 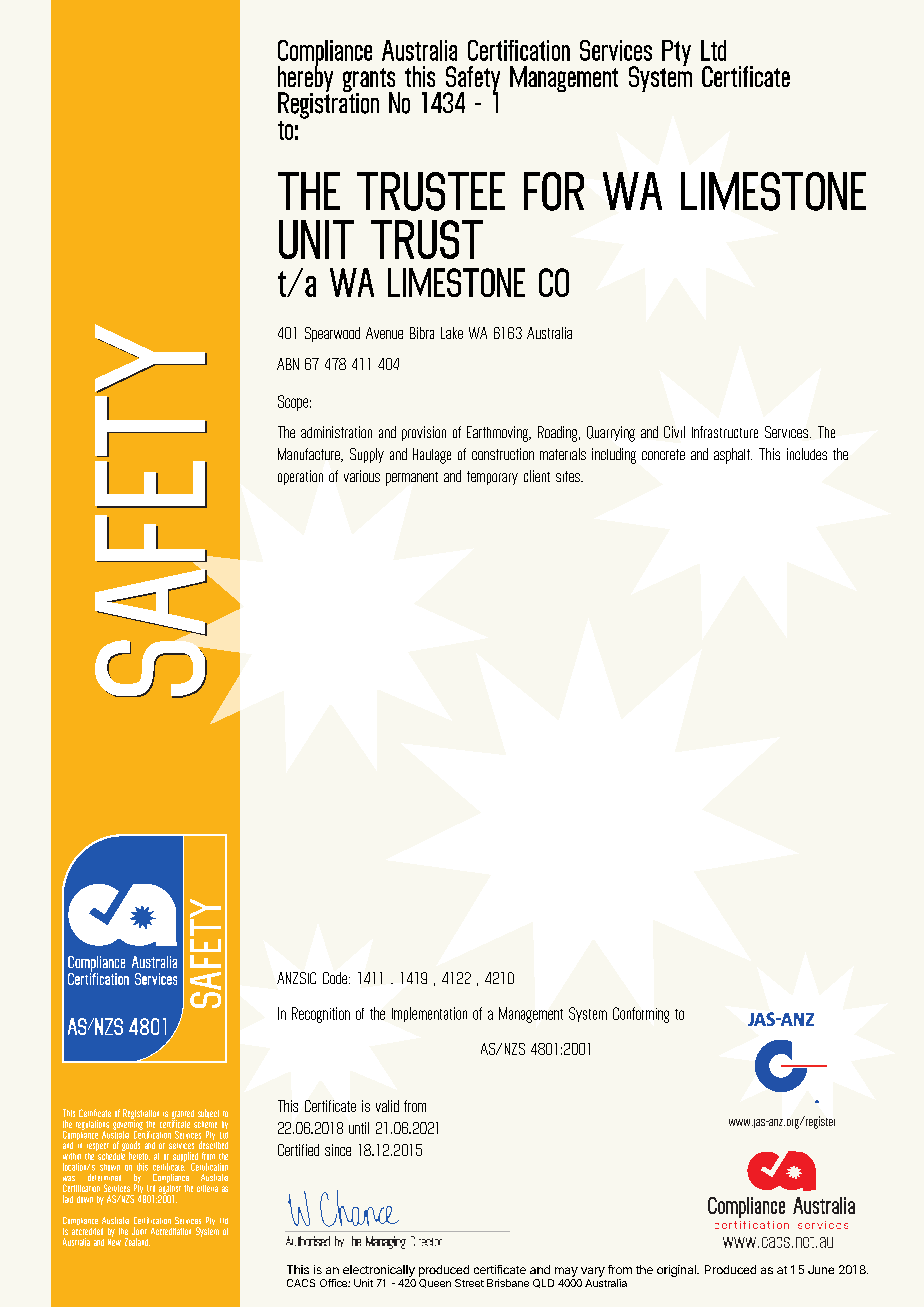 What do you see at coordinates (412, 479) in the document?
I see `permanent` at bounding box center [412, 479].
